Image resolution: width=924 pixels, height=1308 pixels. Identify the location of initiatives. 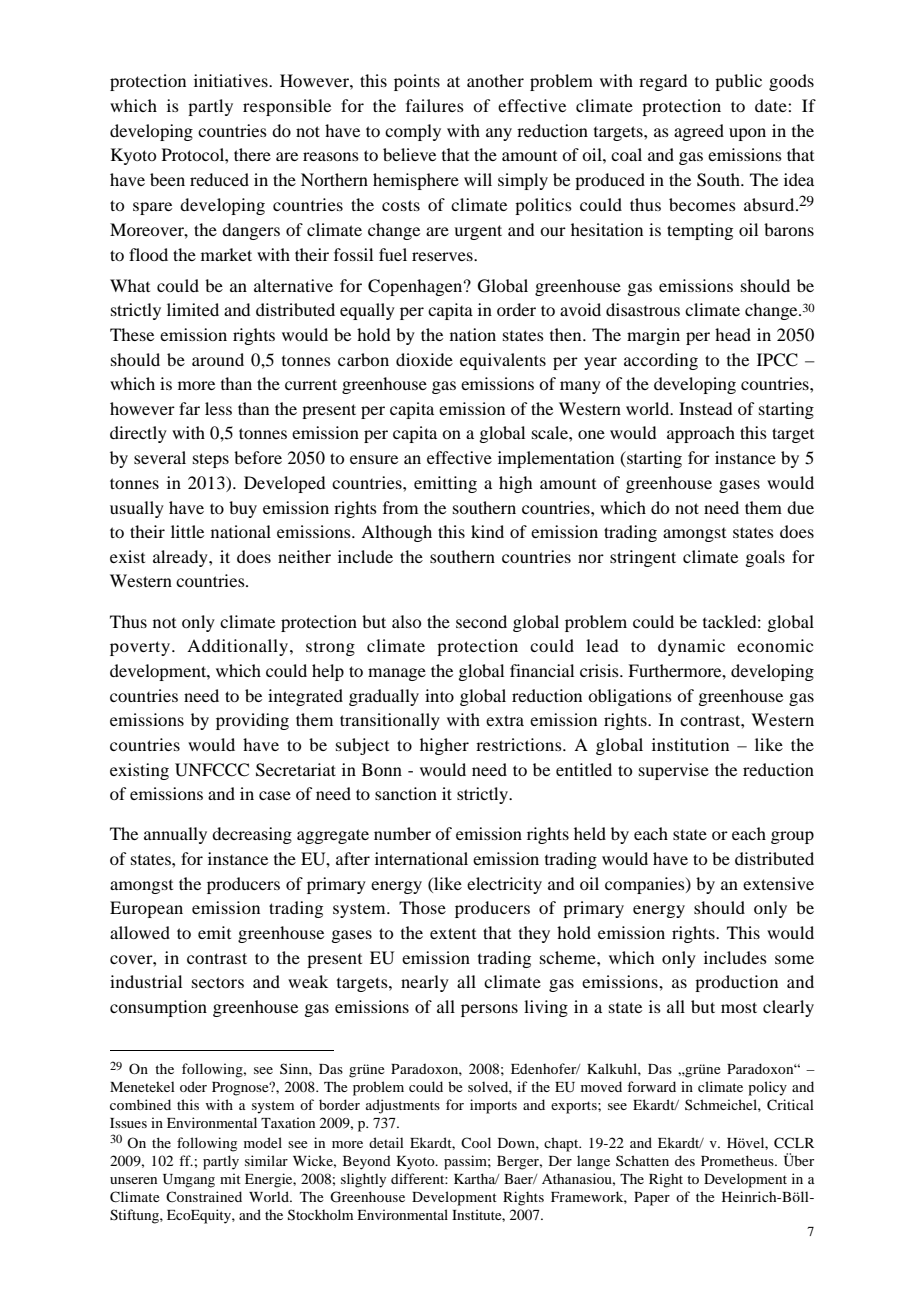
(232, 80).
